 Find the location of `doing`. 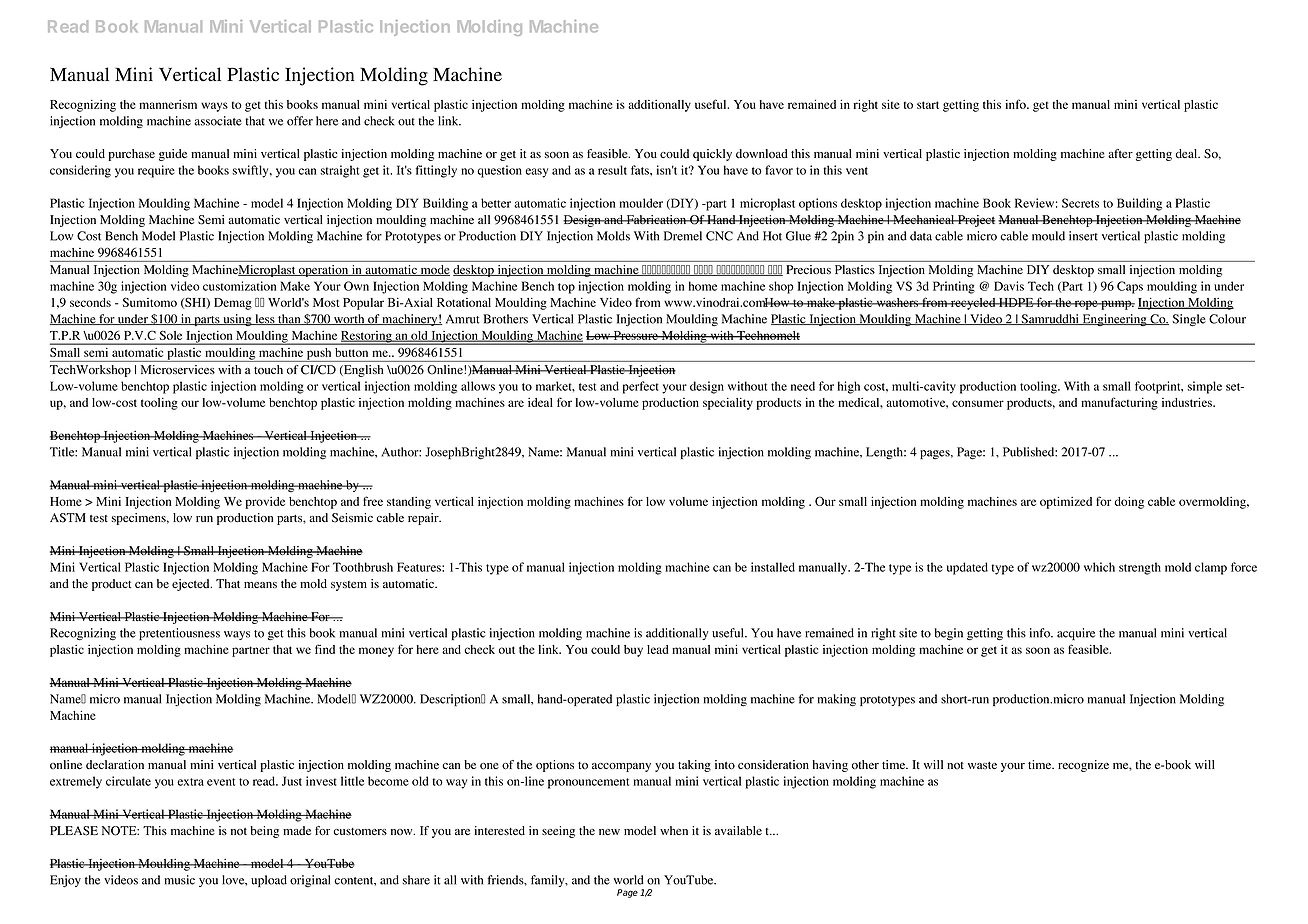

doing is located at coordinates (1129, 502).
